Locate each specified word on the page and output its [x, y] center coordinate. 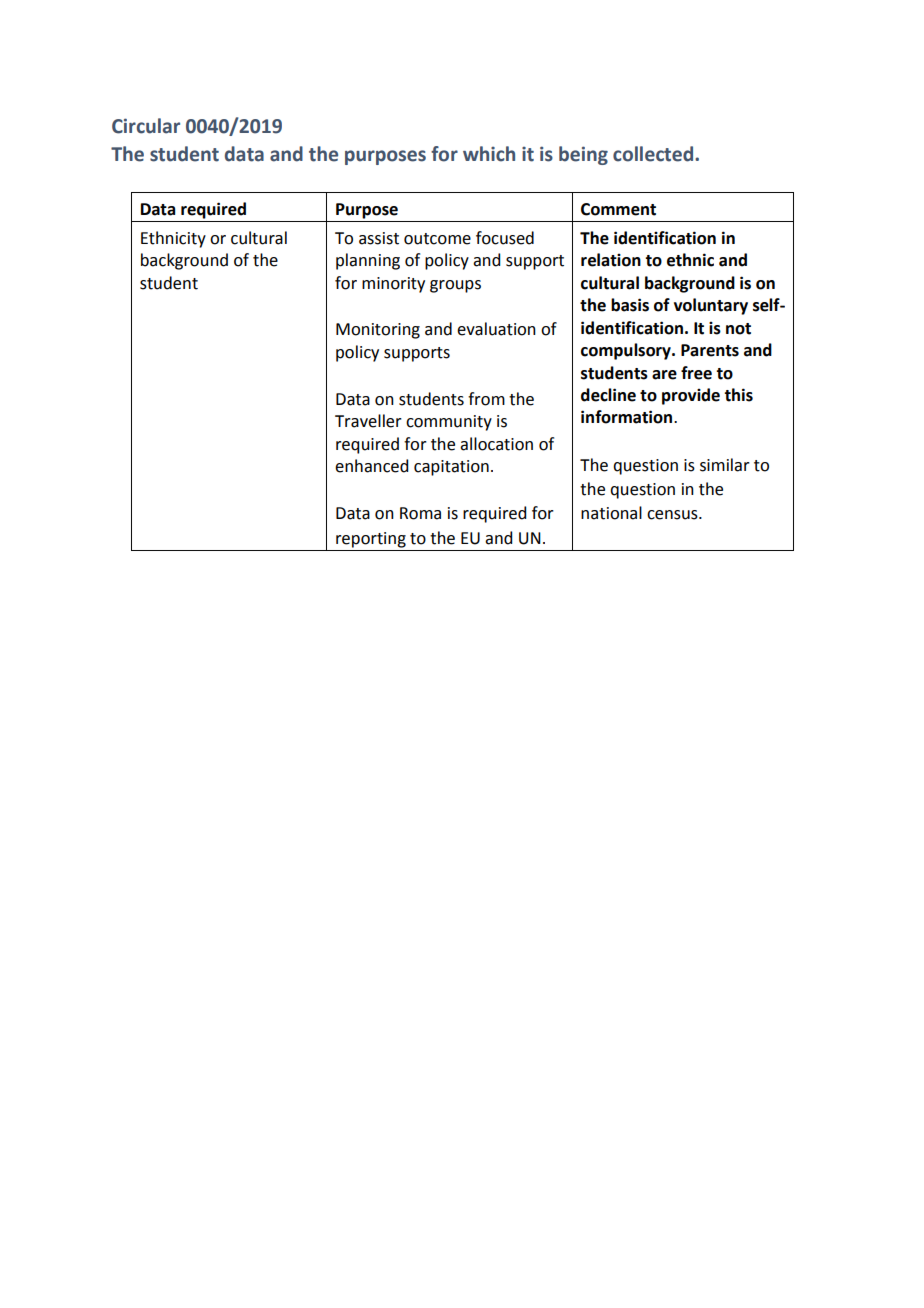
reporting [371, 540]
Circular [146, 126]
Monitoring [378, 331]
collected [654, 154]
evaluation [496, 329]
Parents [710, 350]
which [489, 154]
